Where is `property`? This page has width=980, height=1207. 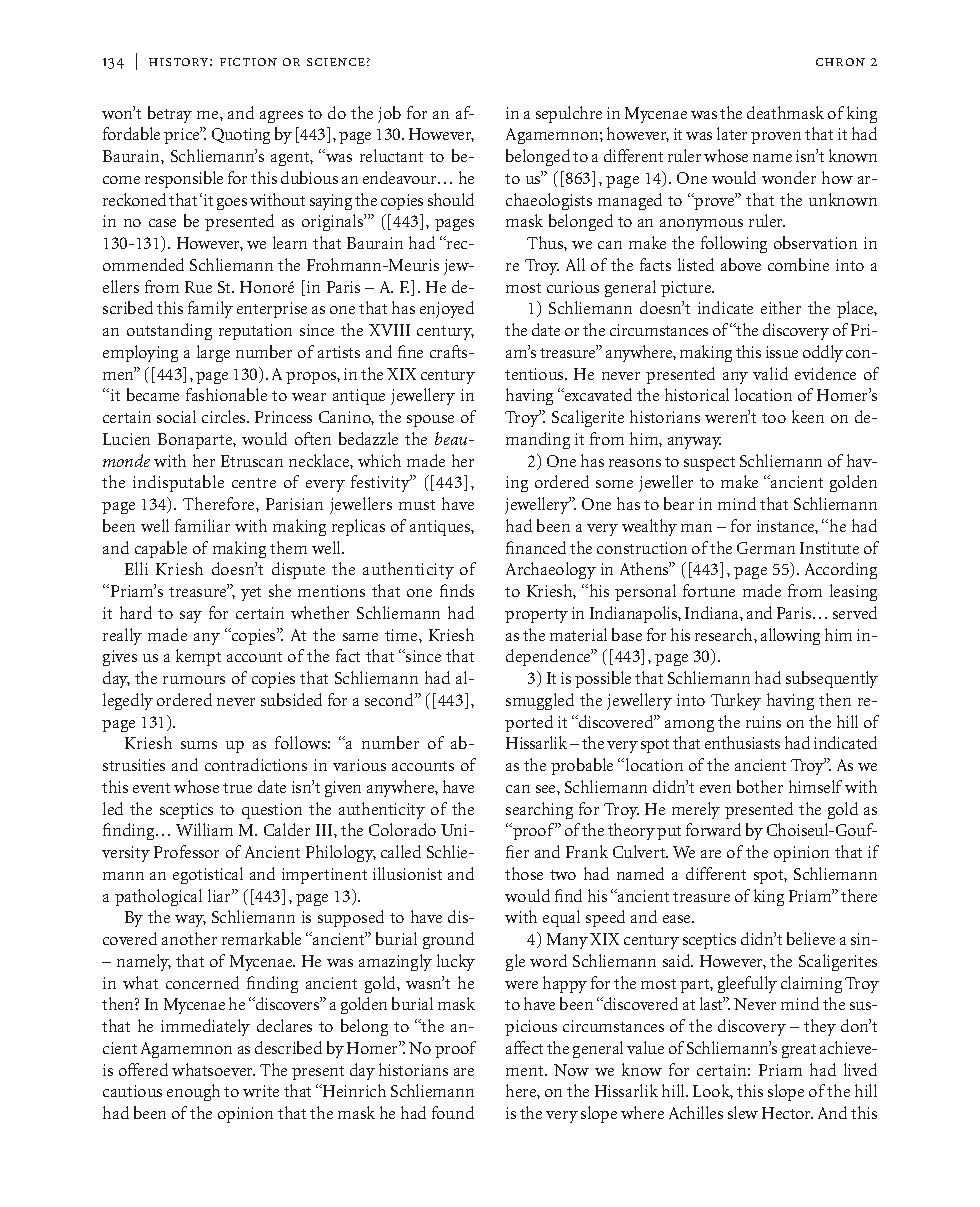
property is located at coordinates (536, 616).
